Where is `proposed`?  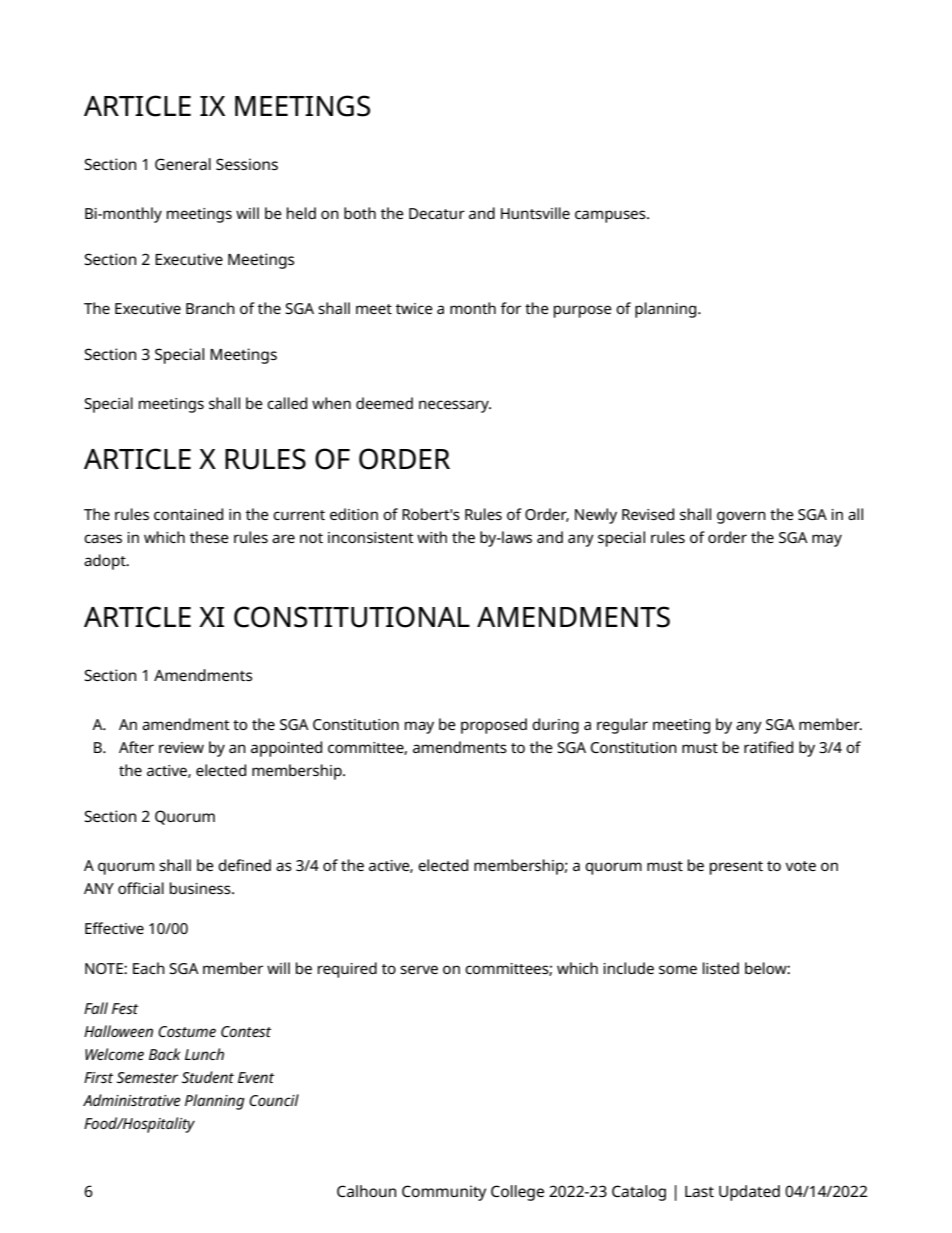 proposed is located at coordinates (494, 726).
